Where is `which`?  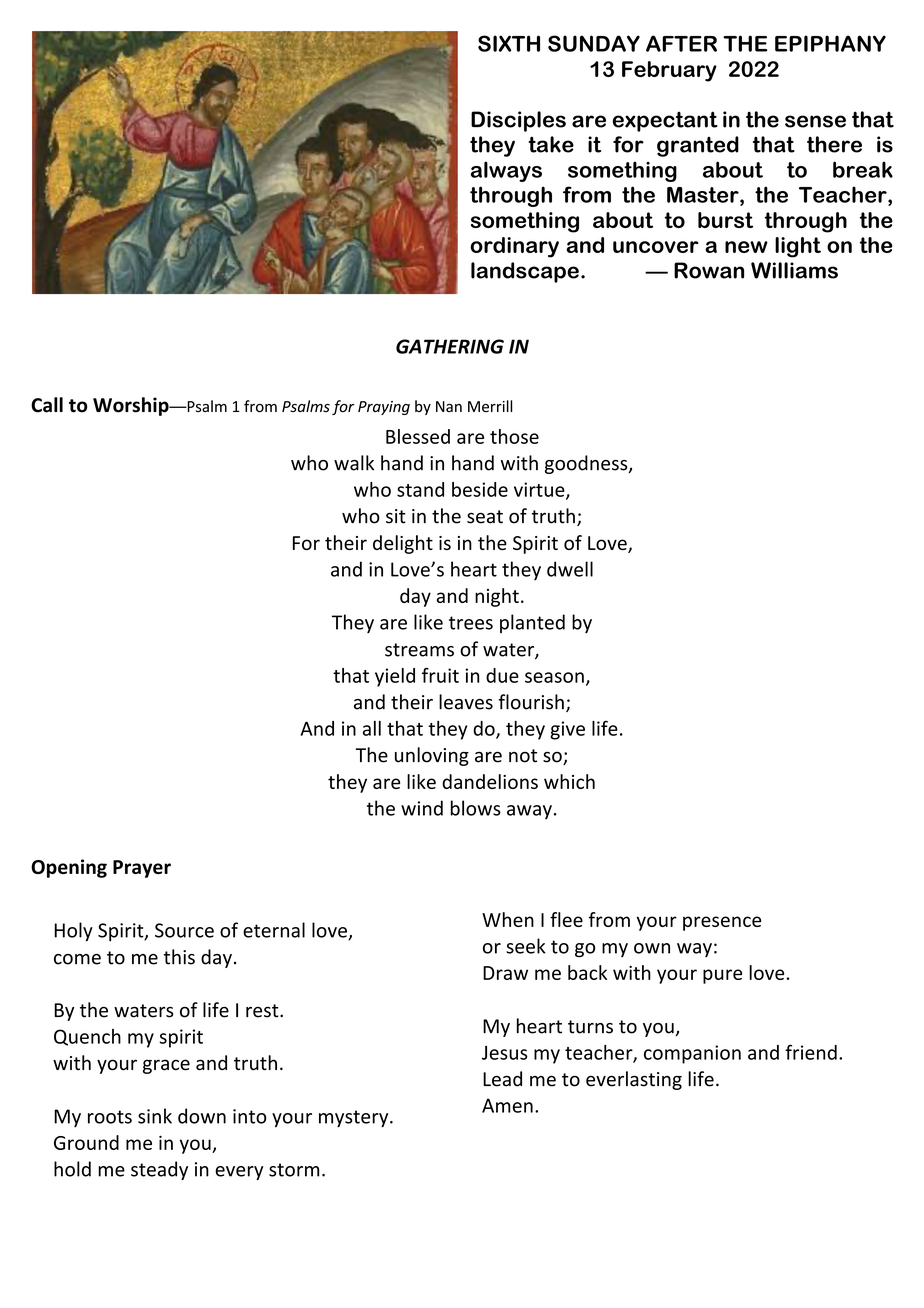
which is located at coordinates (569, 781).
